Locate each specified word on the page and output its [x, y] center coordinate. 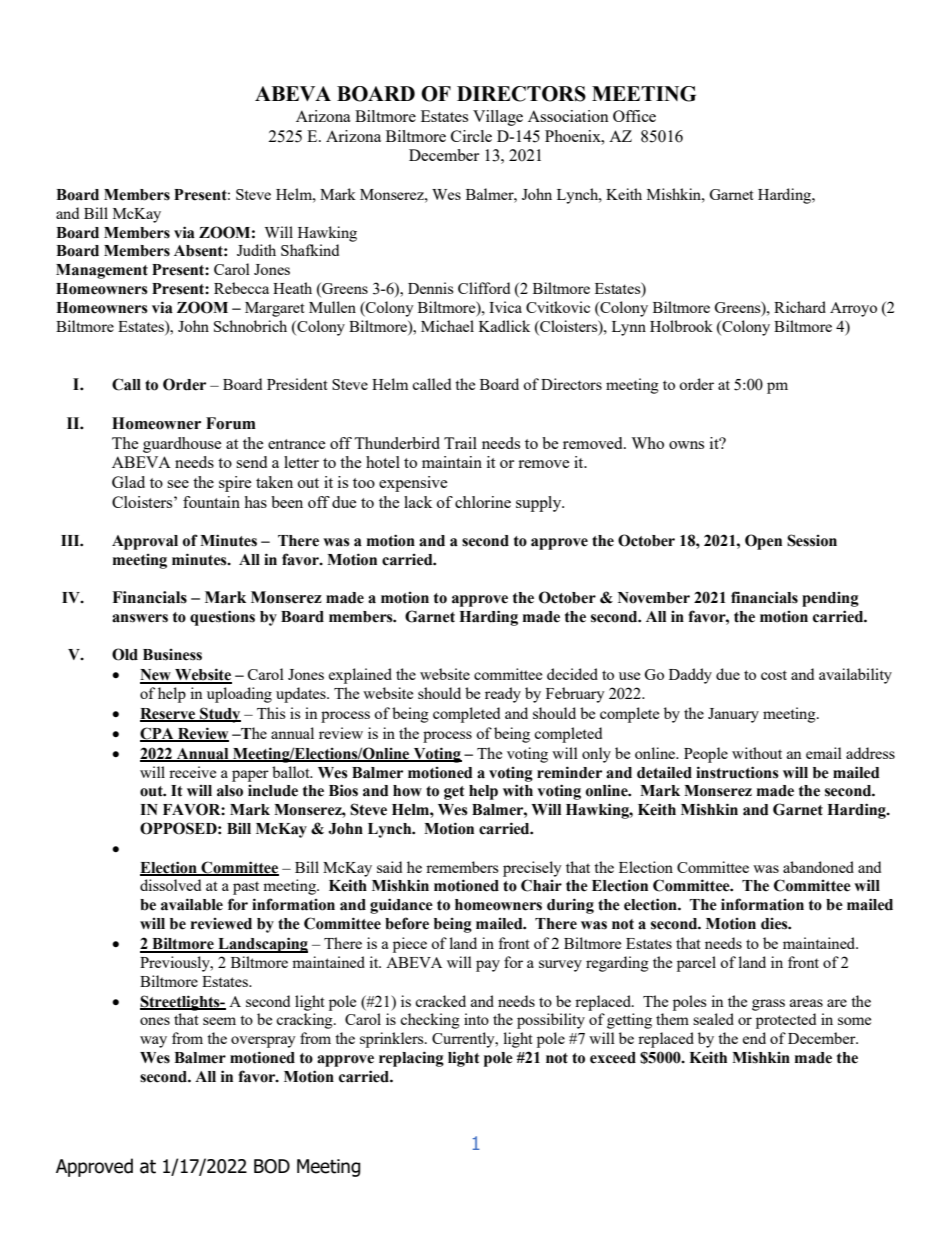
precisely [532, 869]
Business [172, 655]
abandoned [818, 867]
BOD [272, 1166]
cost [774, 675]
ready [503, 695]
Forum [231, 423]
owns [686, 445]
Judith [256, 250]
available [192, 904]
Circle [471, 136]
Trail [460, 443]
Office [634, 116]
